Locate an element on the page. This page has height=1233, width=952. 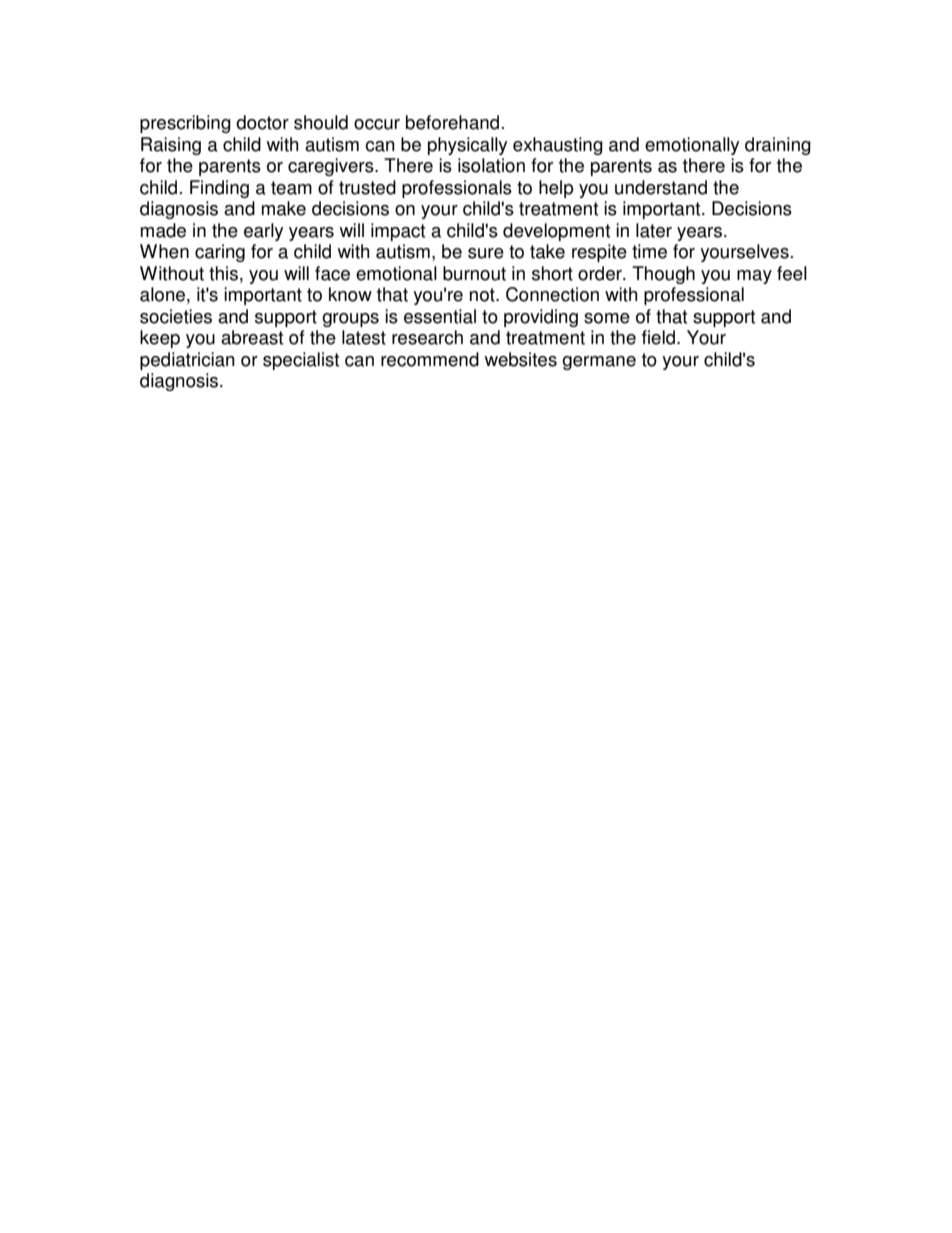
beforehand is located at coordinates (452, 122).
